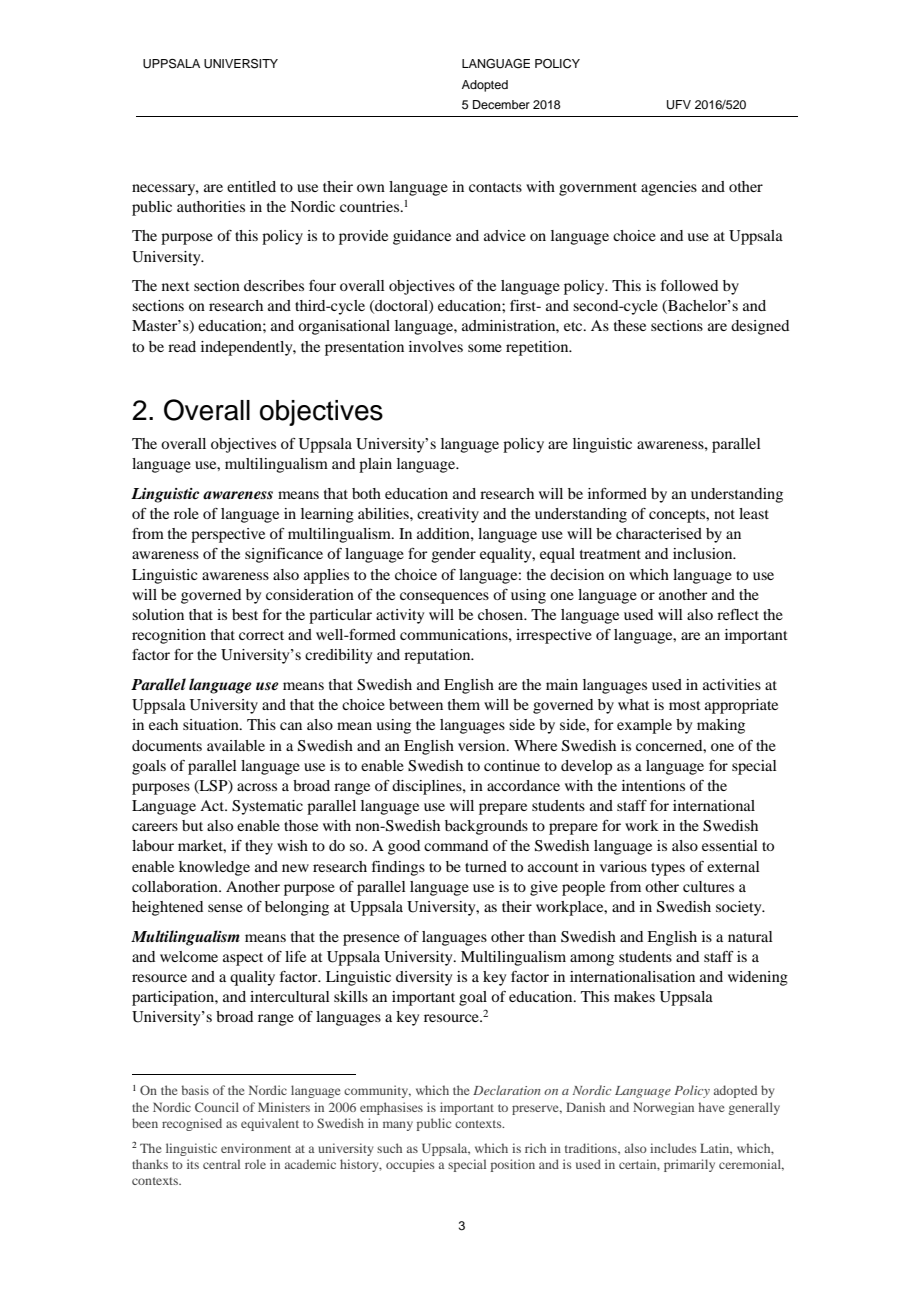 Image resolution: width=924 pixels, height=1308 pixels. What do you see at coordinates (653, 785) in the document?
I see `intentions` at bounding box center [653, 785].
